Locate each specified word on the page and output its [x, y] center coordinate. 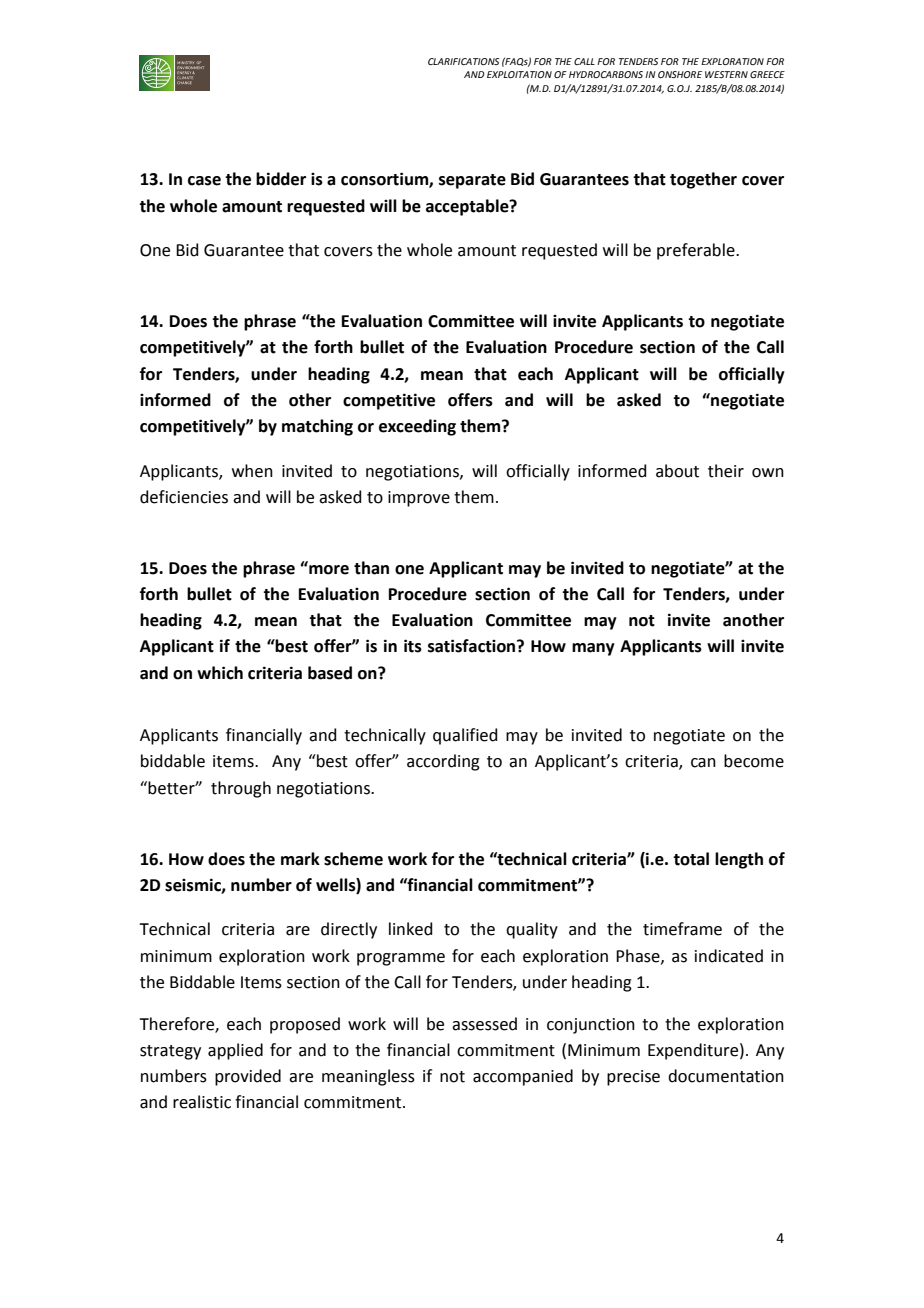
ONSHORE [680, 74]
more [329, 570]
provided [248, 1077]
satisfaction [473, 646]
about [677, 471]
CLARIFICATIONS [463, 61]
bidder [281, 179]
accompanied [523, 1077]
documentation [726, 1076]
